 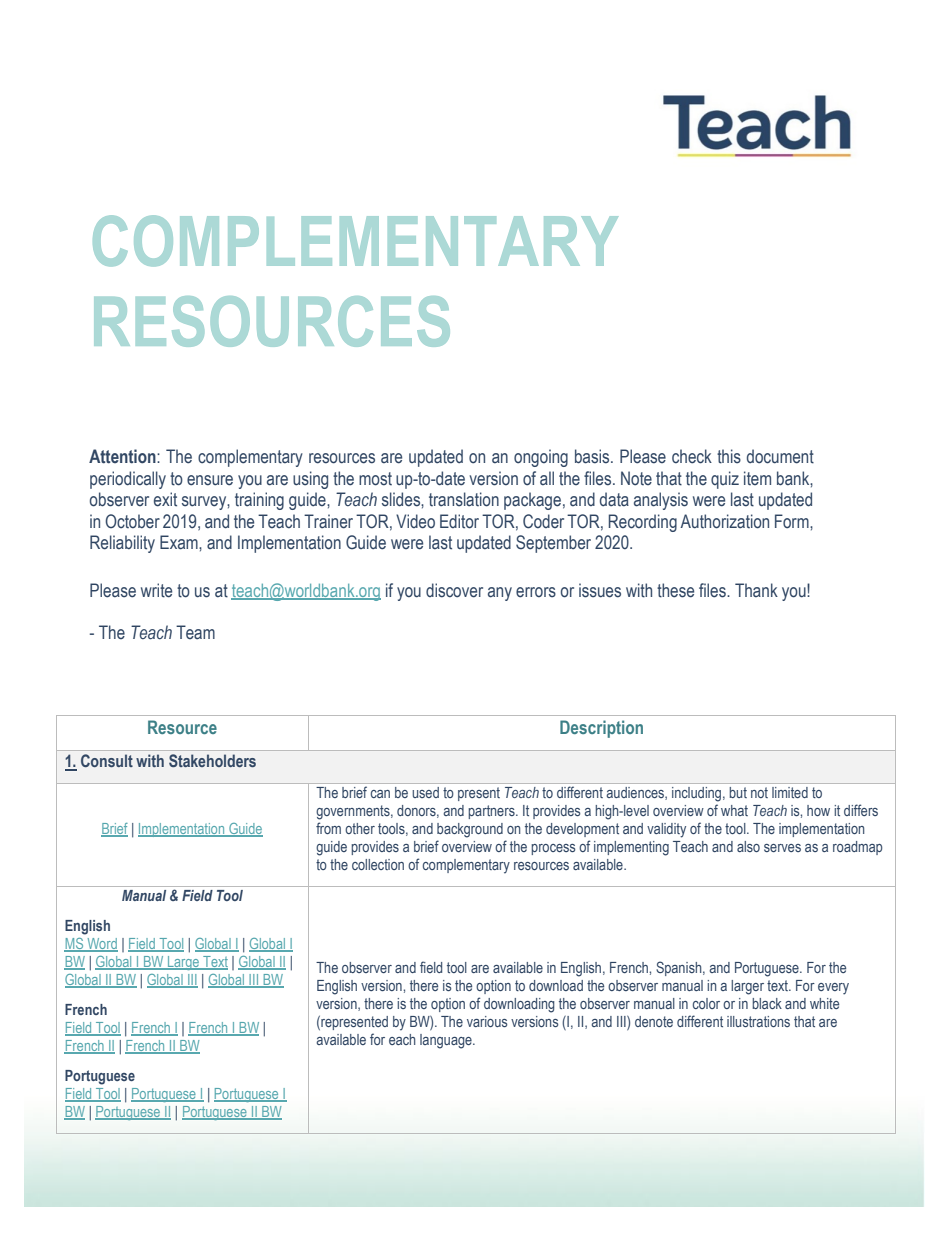 What do you see at coordinates (425, 792) in the screenshot?
I see `used` at bounding box center [425, 792].
